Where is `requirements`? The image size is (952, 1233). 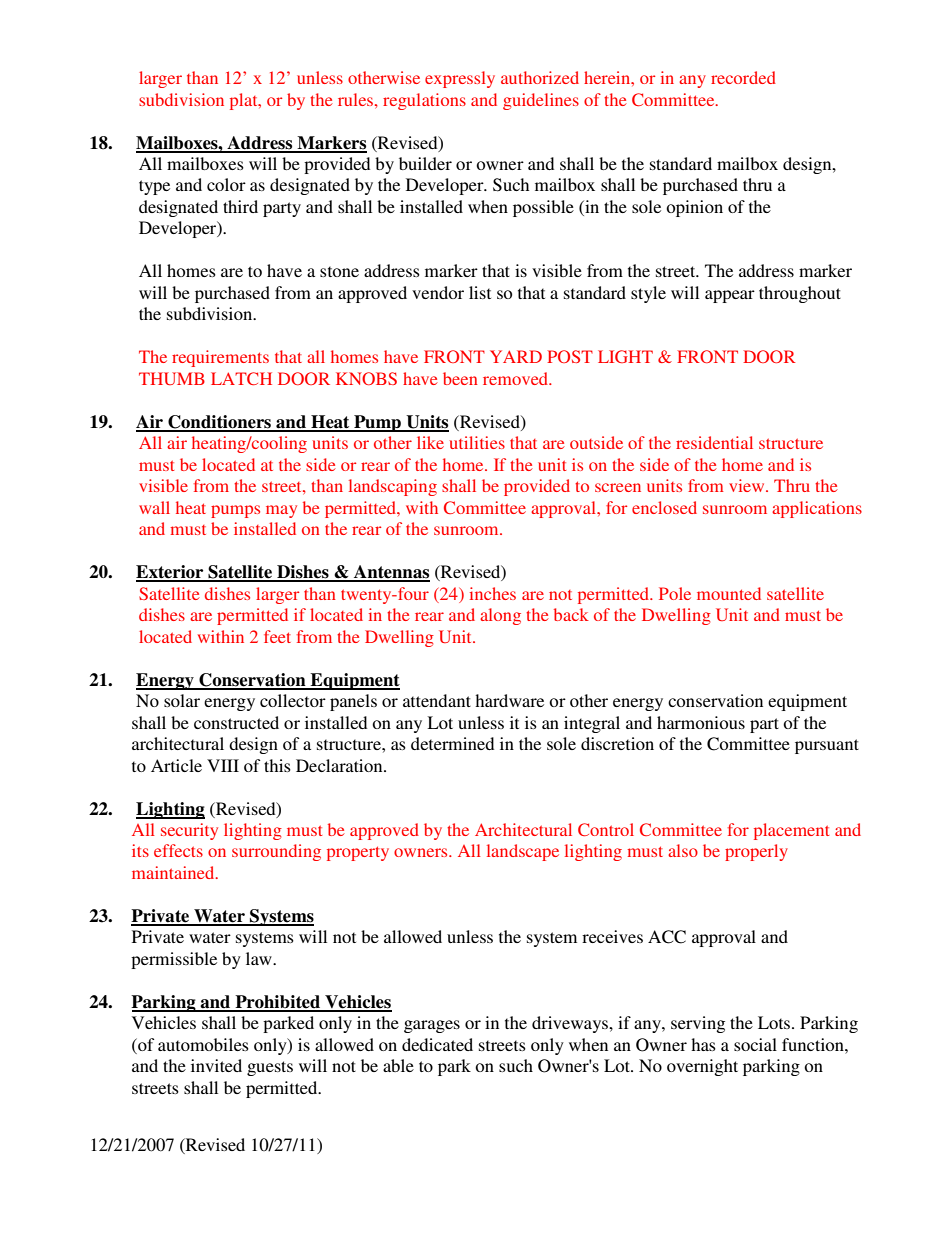
requirements is located at coordinates (220, 358).
